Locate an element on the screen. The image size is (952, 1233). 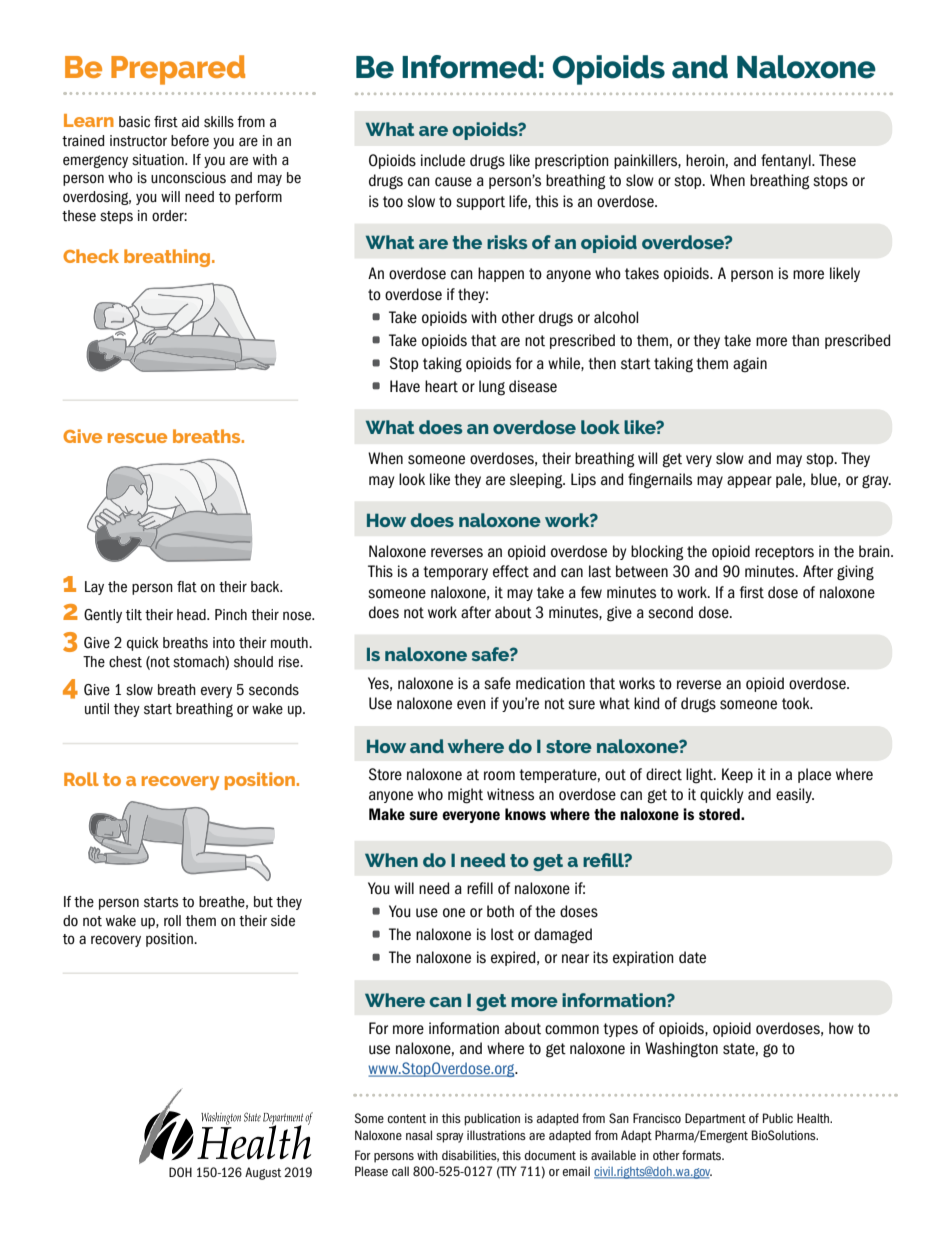
Health is located at coordinates (814, 1118).
